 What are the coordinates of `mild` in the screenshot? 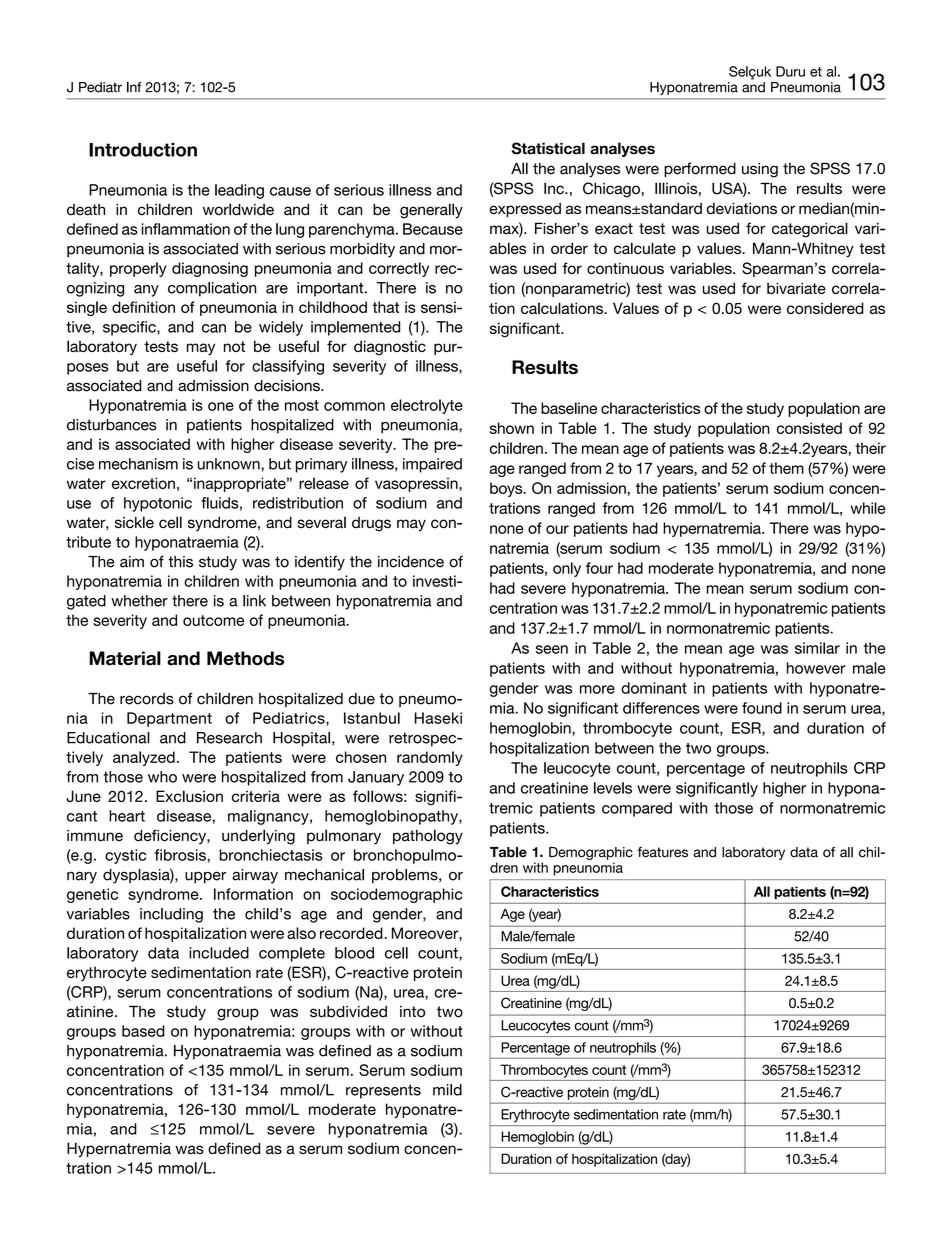 It's located at (447, 1090).
